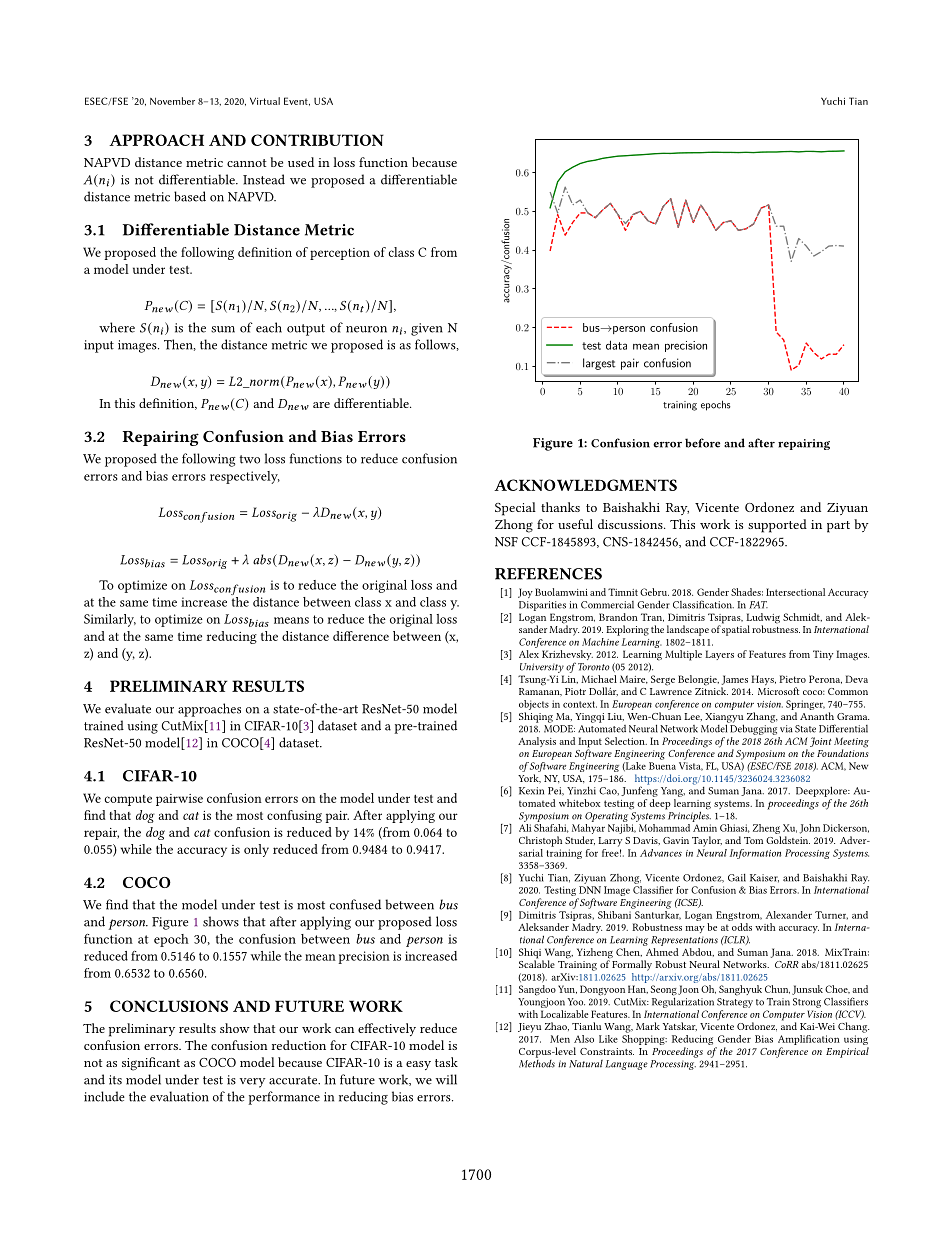  Describe the element at coordinates (172, 101) in the screenshot. I see `November` at that location.
